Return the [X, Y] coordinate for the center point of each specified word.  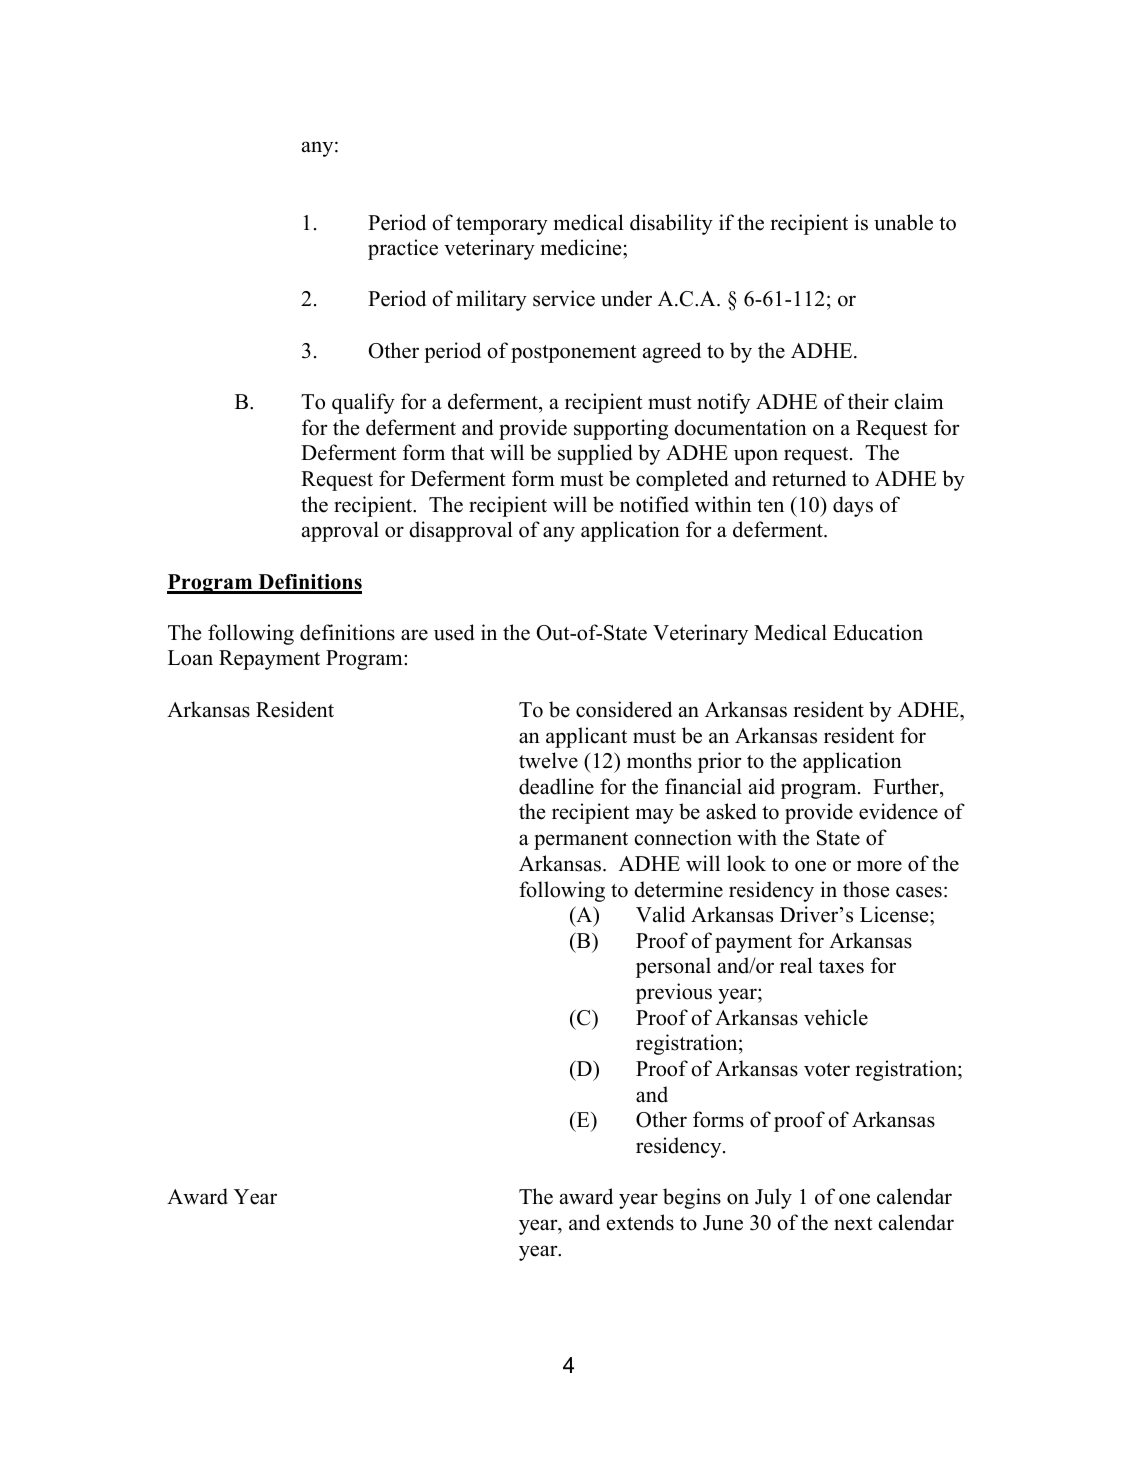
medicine [582, 247]
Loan [190, 658]
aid [762, 786]
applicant [586, 737]
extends [640, 1222]
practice [403, 249]
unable [903, 222]
